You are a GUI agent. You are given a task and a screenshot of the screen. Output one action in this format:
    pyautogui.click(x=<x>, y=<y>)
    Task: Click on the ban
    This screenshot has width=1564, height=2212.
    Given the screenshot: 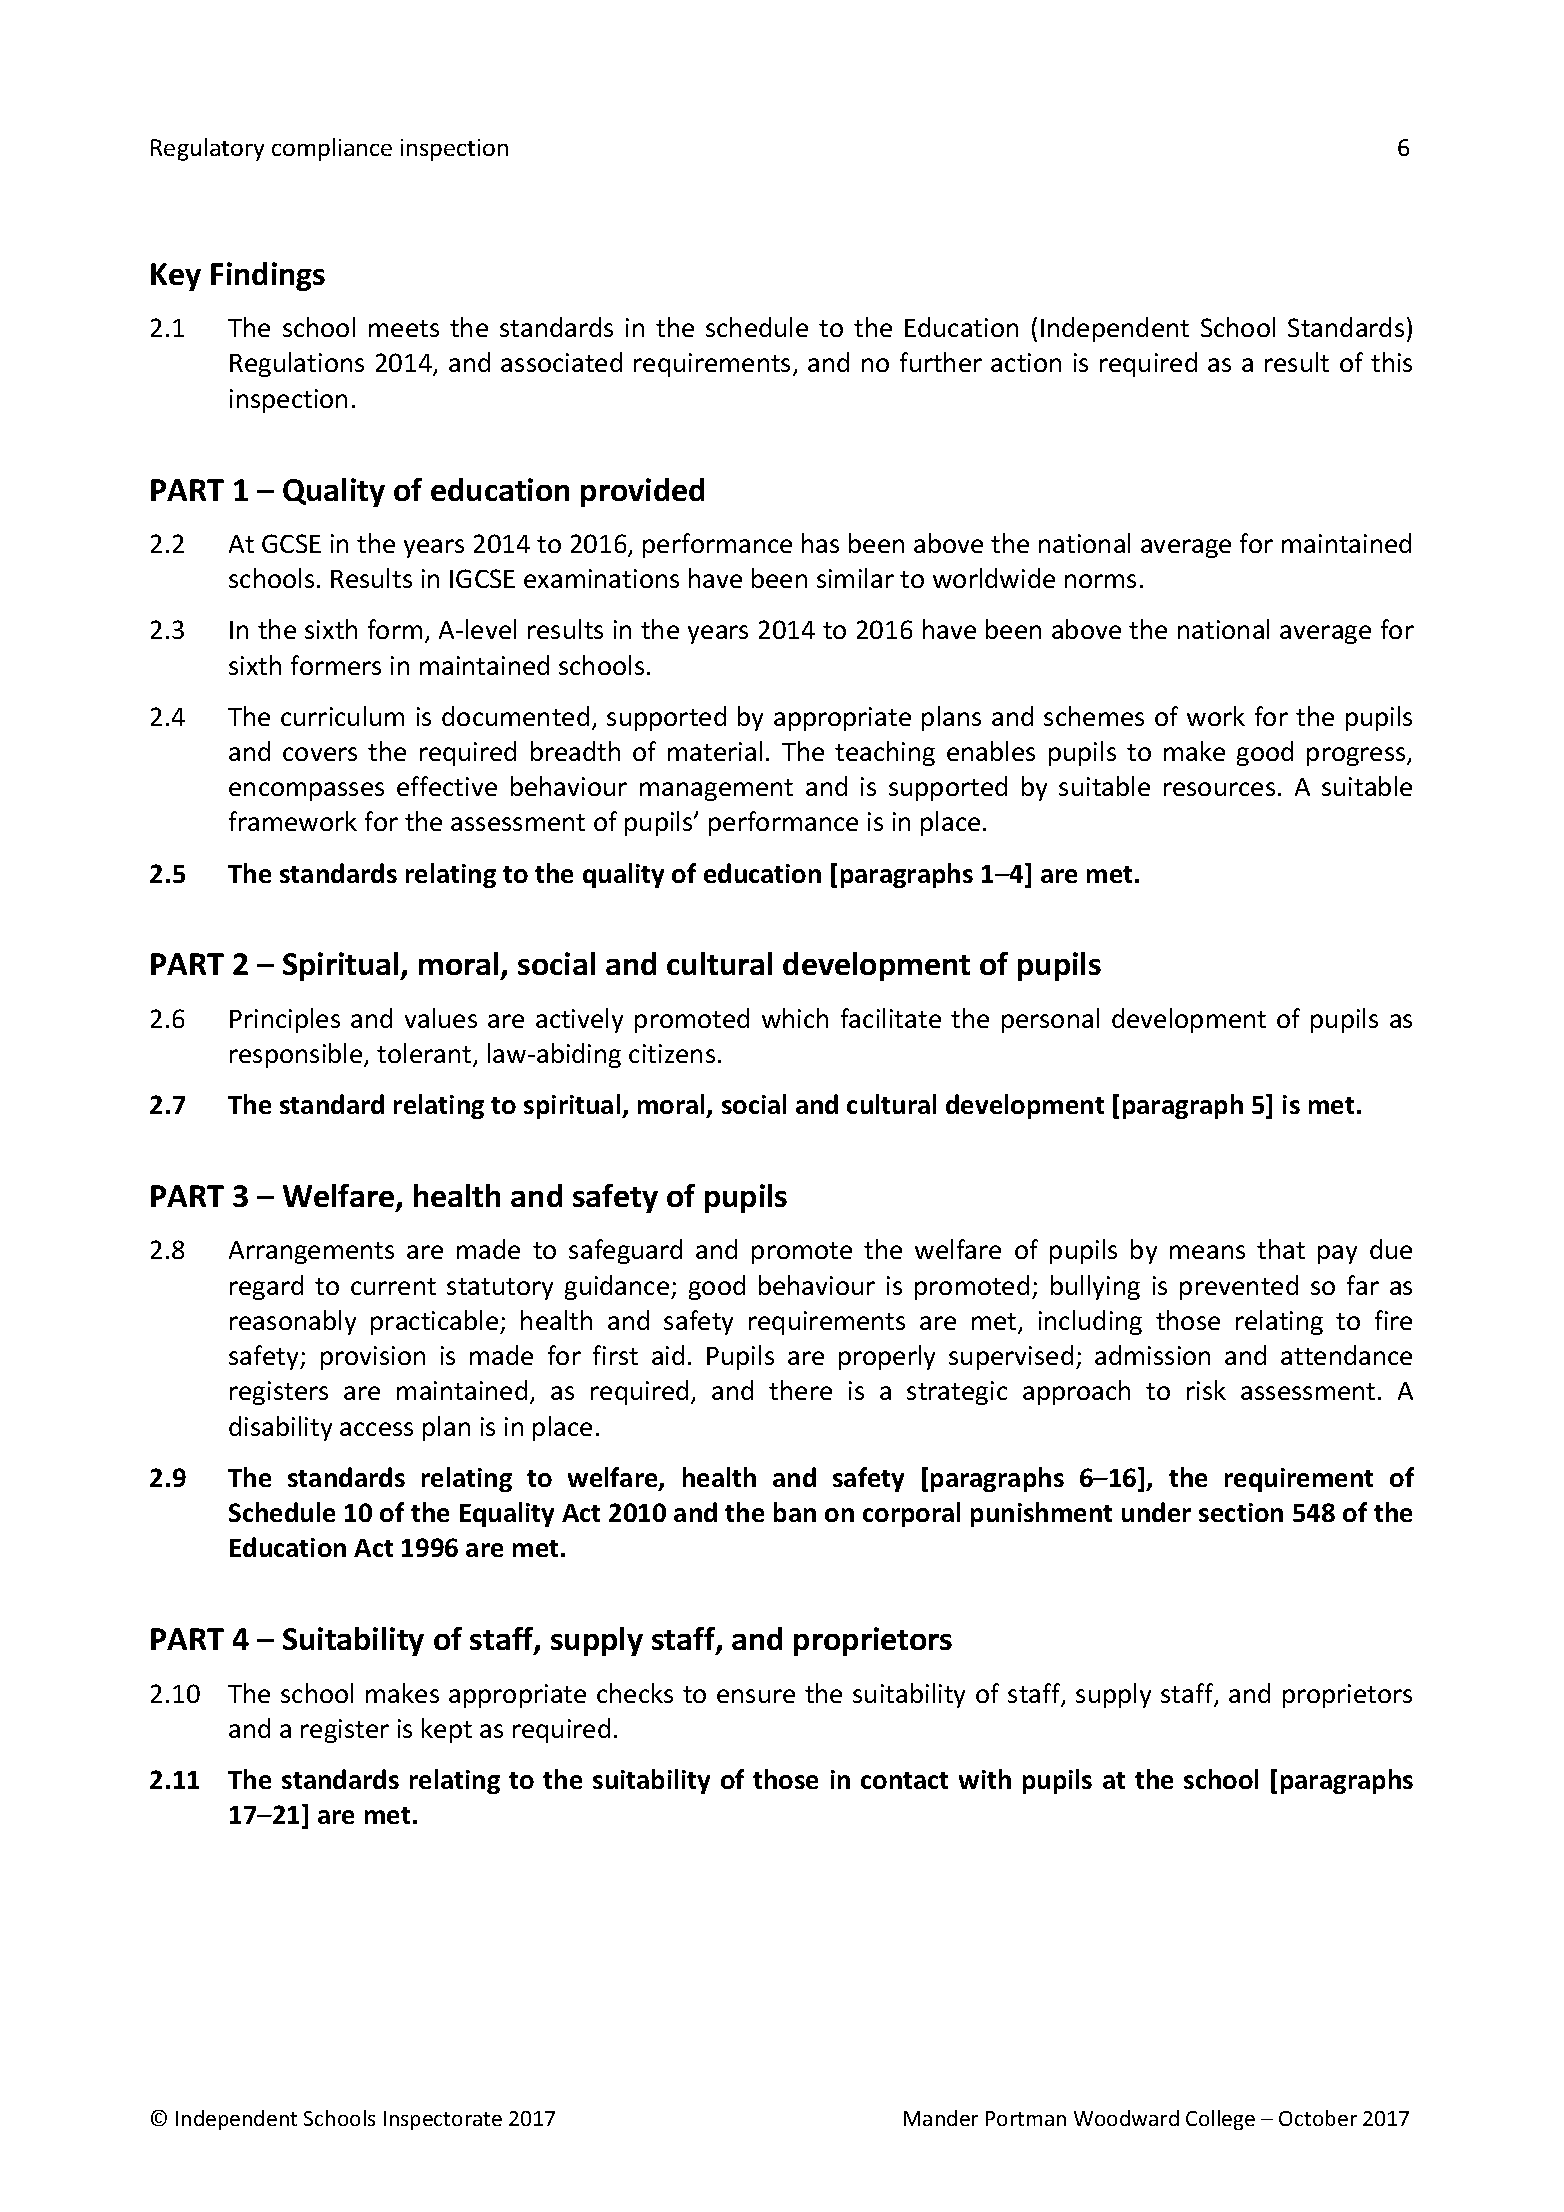 What is the action you would take?
    pyautogui.click(x=795, y=1512)
